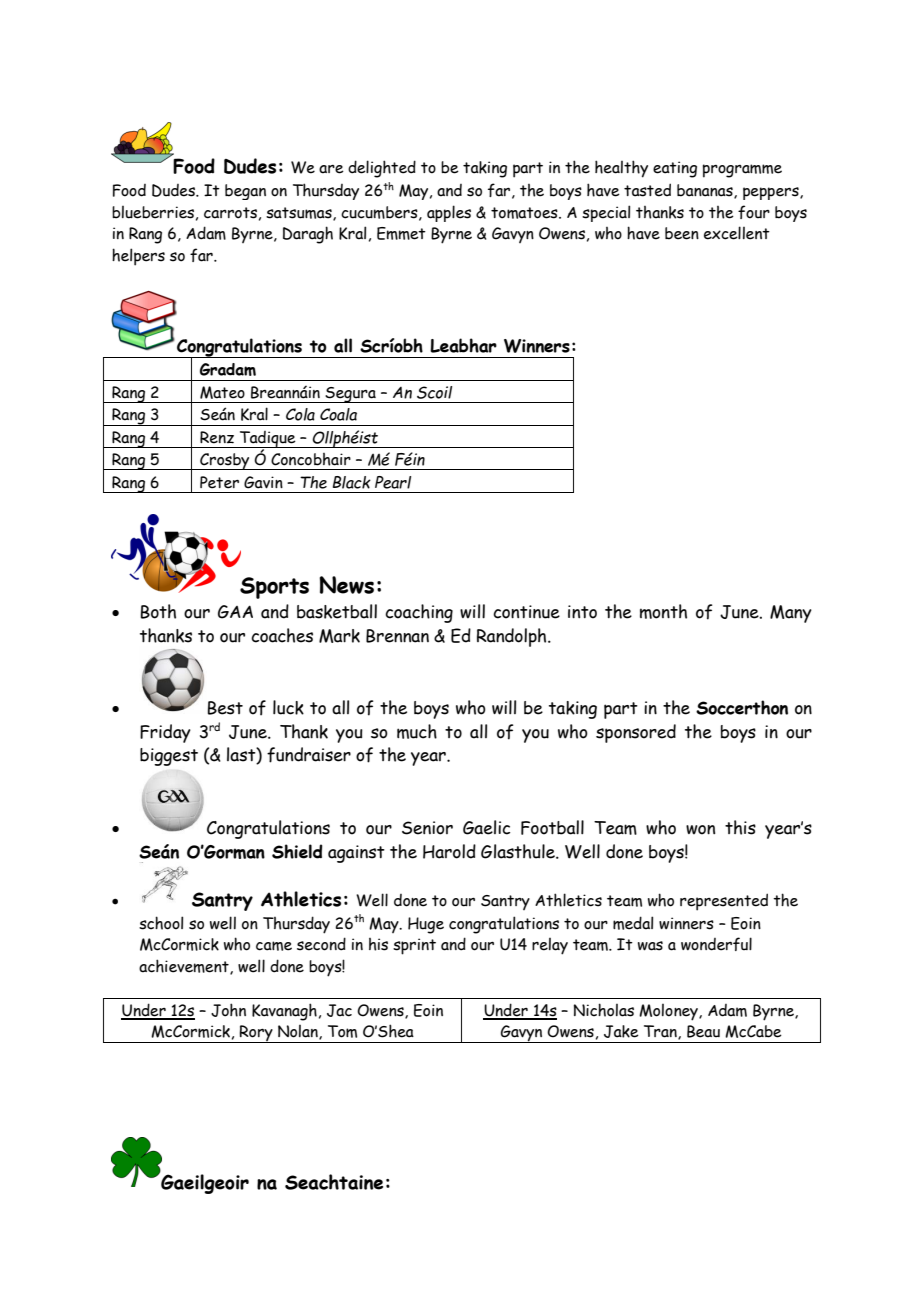 The width and height of the screenshot is (924, 1308). Describe the element at coordinates (706, 191) in the screenshot. I see `bananas` at that location.
